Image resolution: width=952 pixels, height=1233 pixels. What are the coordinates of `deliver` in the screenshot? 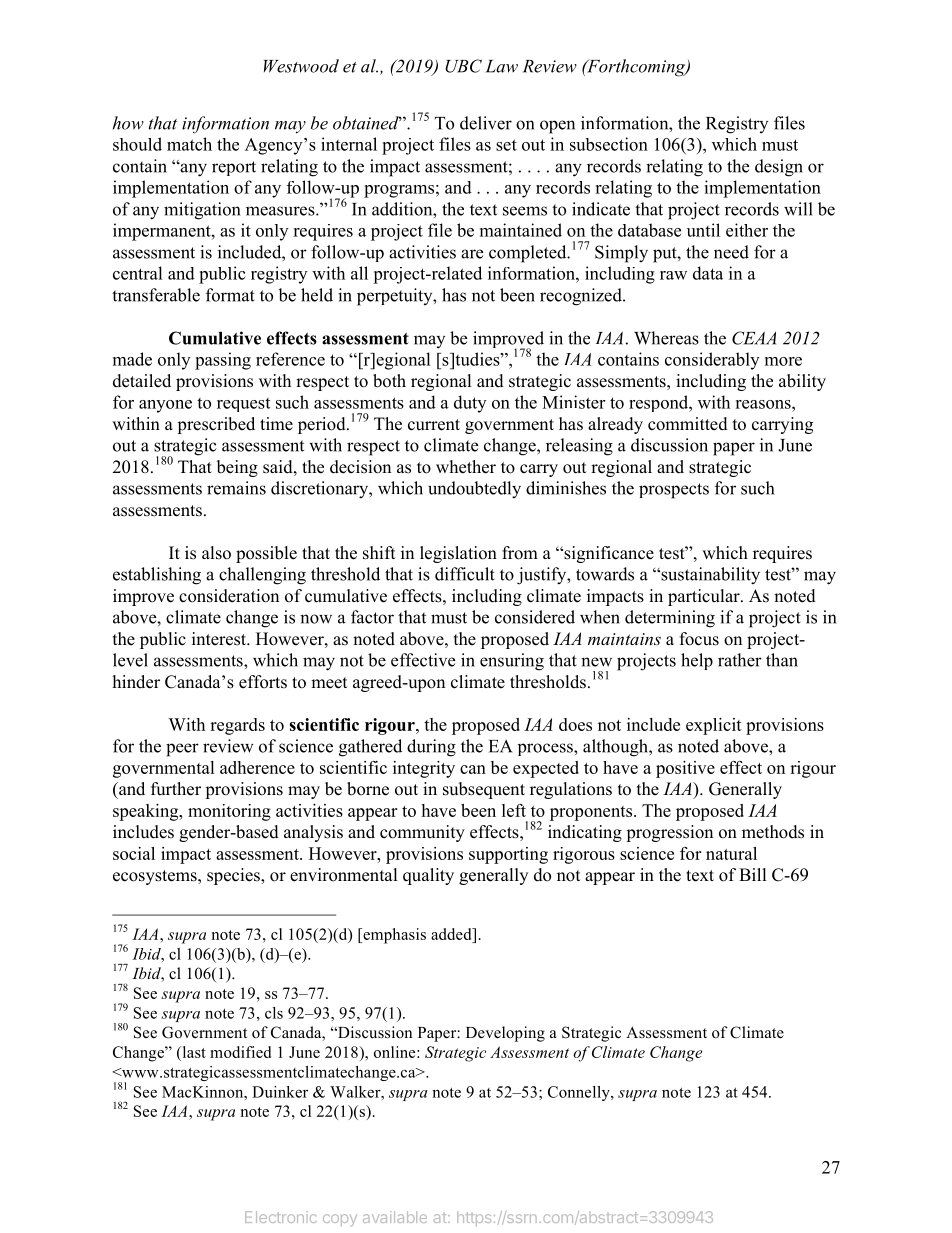 It's located at (486, 123).
